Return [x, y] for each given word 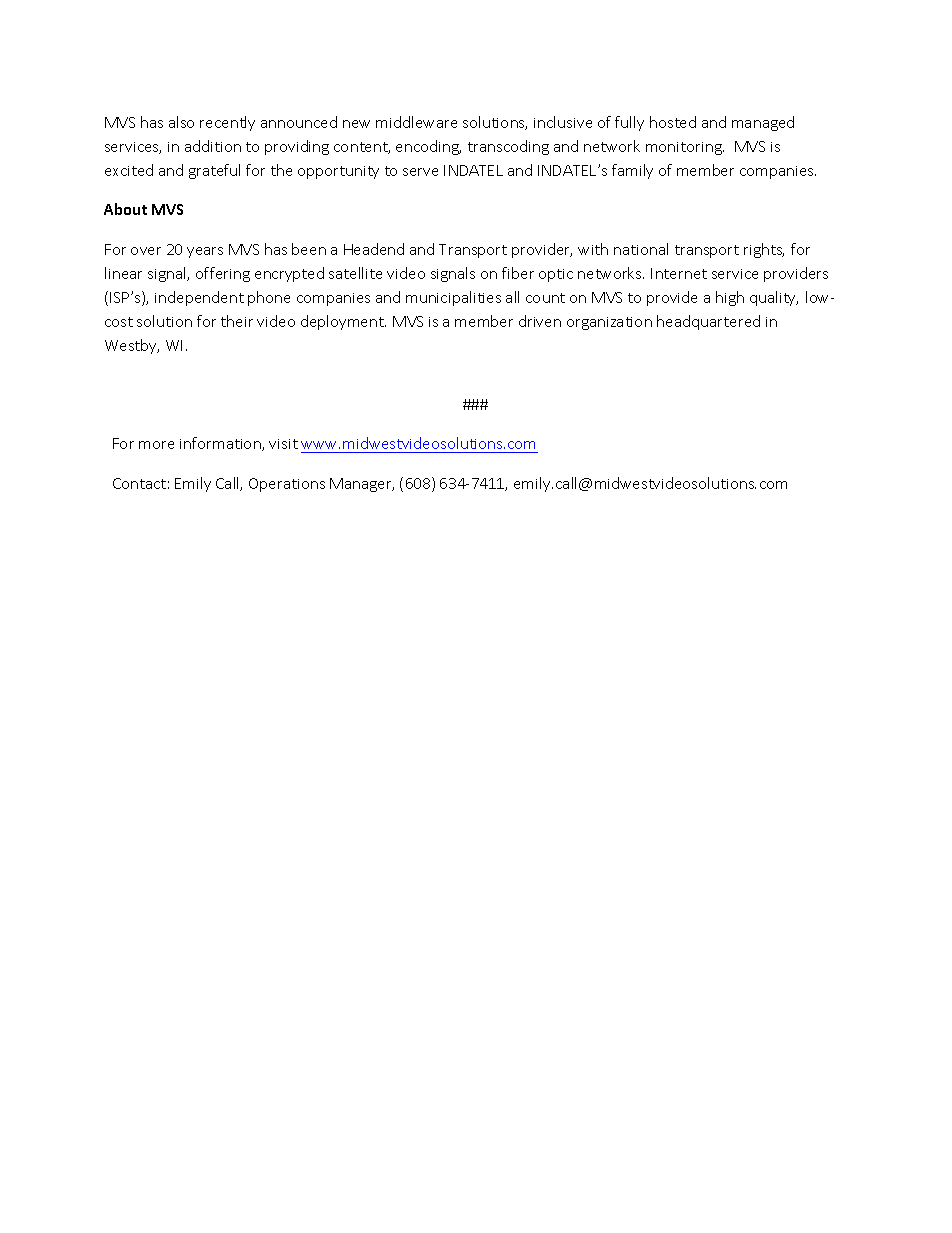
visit [283, 444]
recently [227, 123]
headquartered [708, 322]
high [730, 298]
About [125, 209]
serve [420, 172]
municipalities [453, 298]
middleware [416, 122]
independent [199, 298]
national [641, 249]
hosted [673, 122]
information [221, 444]
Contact [139, 483]
